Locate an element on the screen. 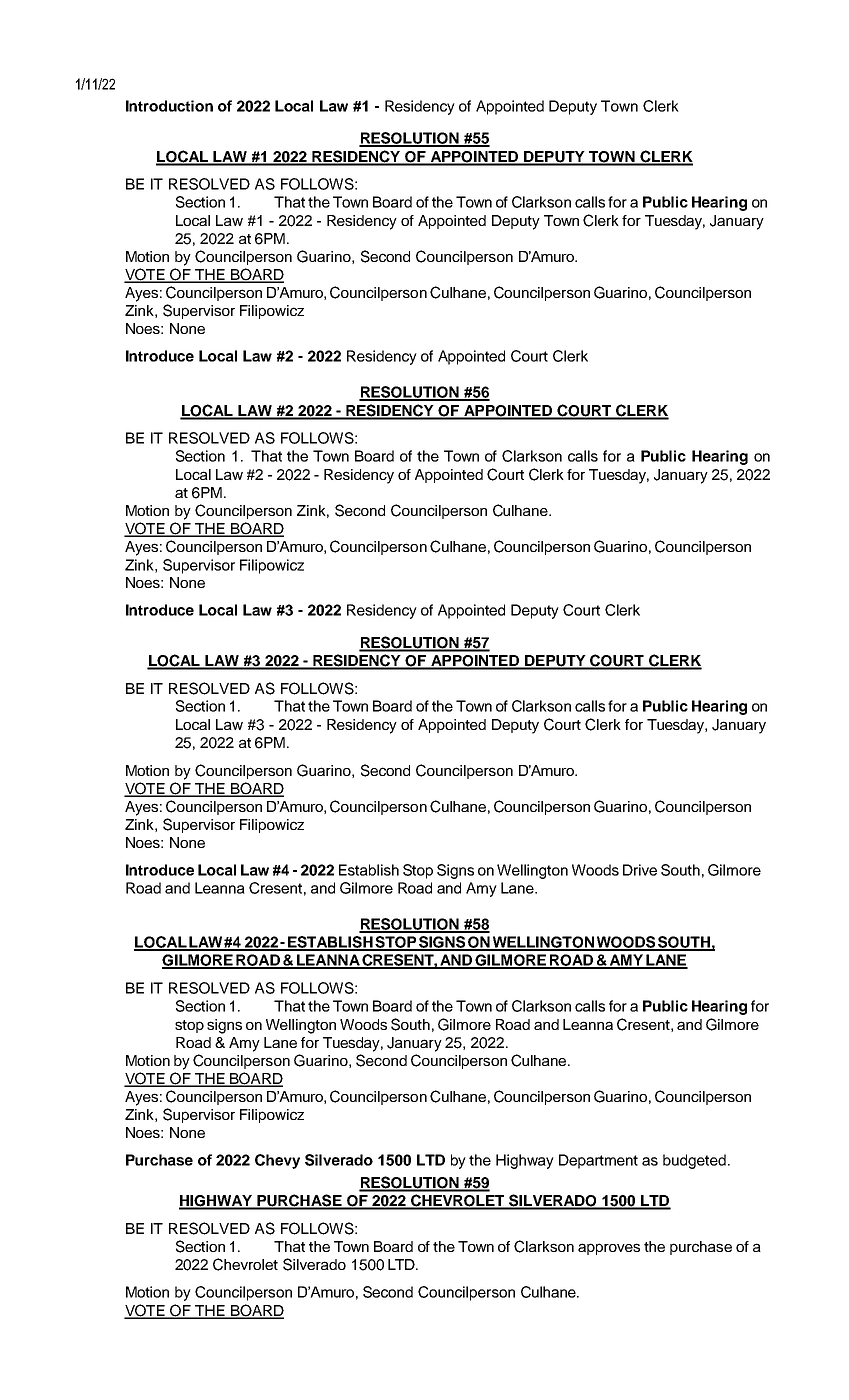 The image size is (849, 1400). Introduction is located at coordinates (169, 106).
